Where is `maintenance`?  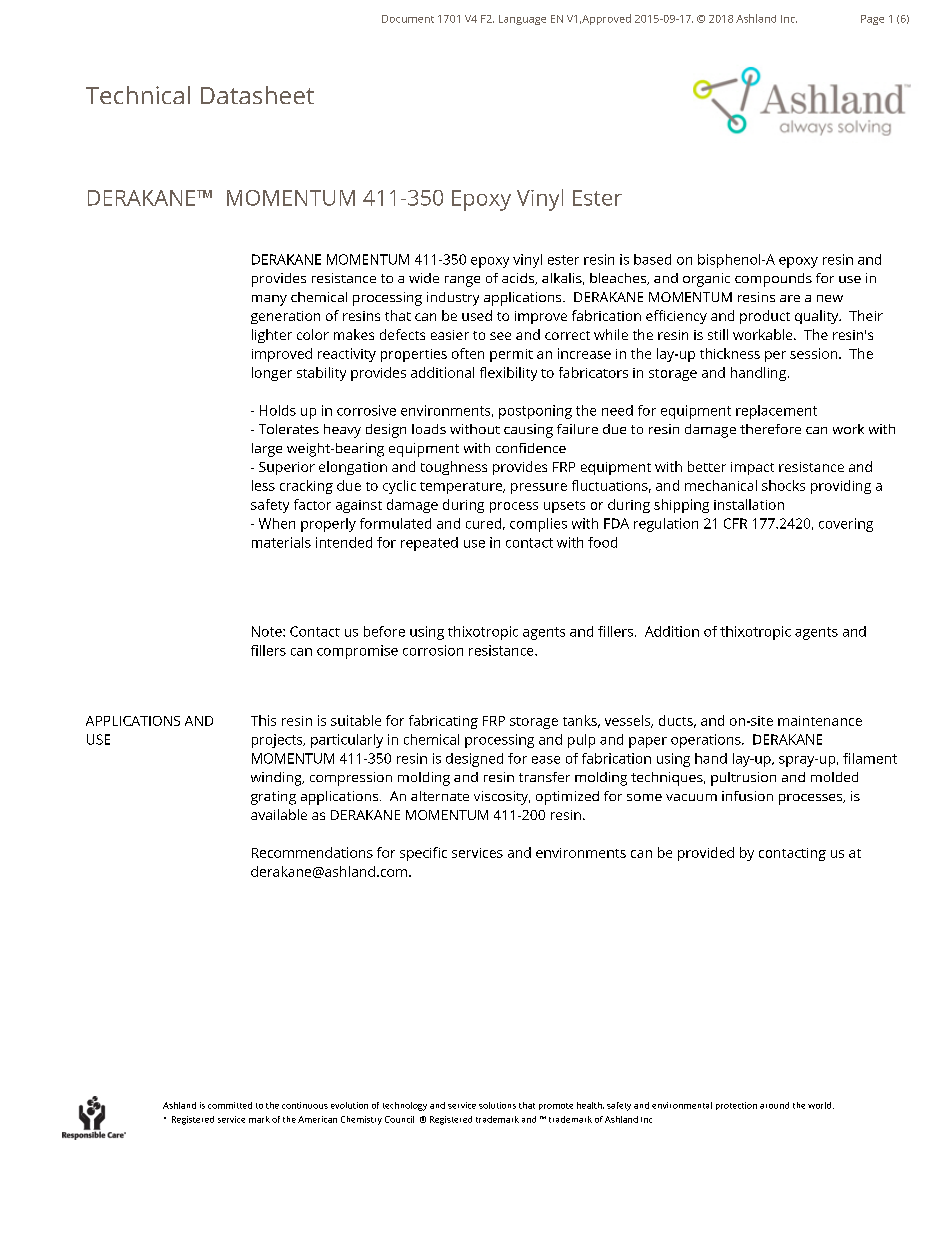 maintenance is located at coordinates (820, 721).
